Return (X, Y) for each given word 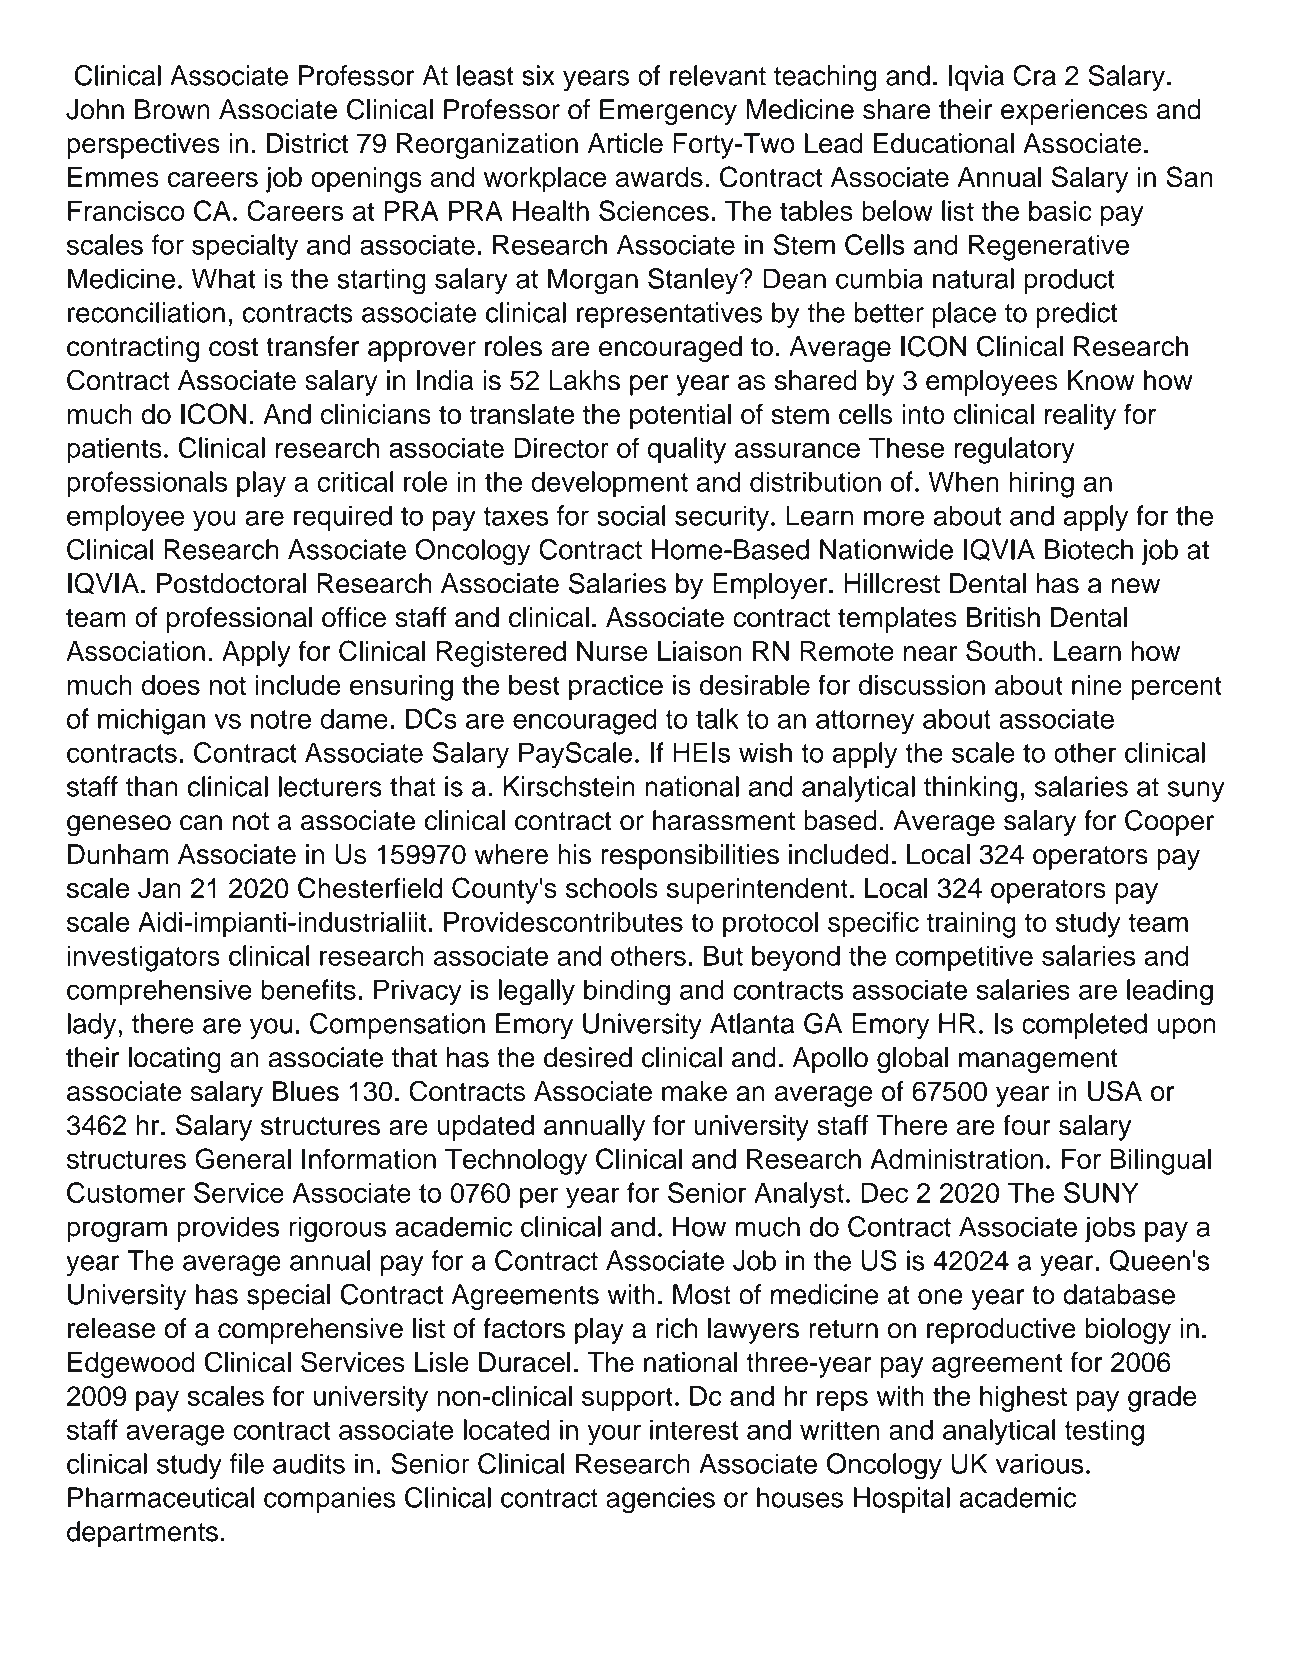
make (694, 1091)
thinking (970, 789)
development (609, 484)
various (1039, 1463)
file (247, 1463)
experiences (1074, 112)
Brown (172, 109)
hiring (1041, 484)
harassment (724, 820)
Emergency (668, 112)
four (1027, 1125)
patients (114, 451)
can (201, 823)
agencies (660, 1500)
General (243, 1158)
